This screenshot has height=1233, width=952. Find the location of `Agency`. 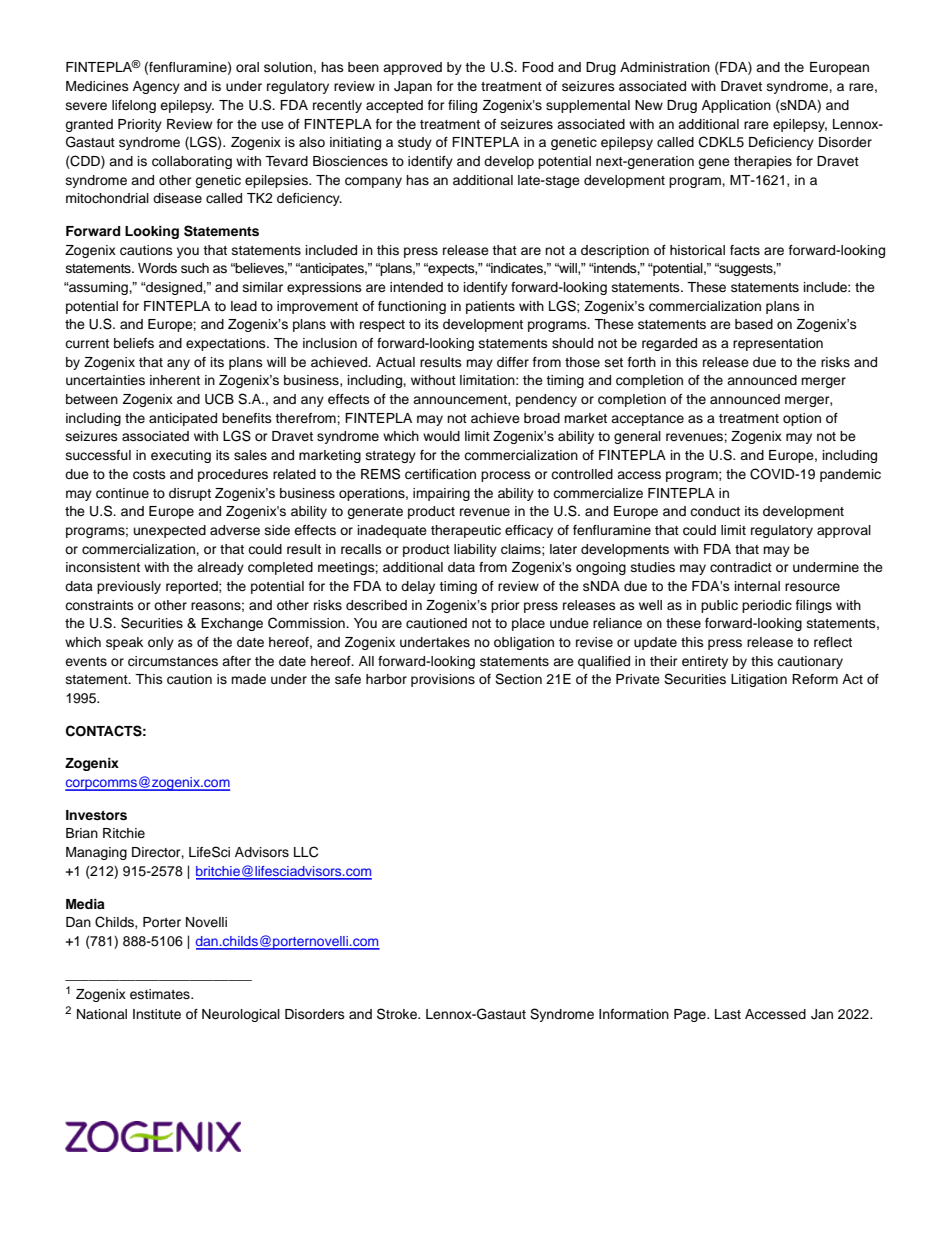

Agency is located at coordinates (156, 87).
